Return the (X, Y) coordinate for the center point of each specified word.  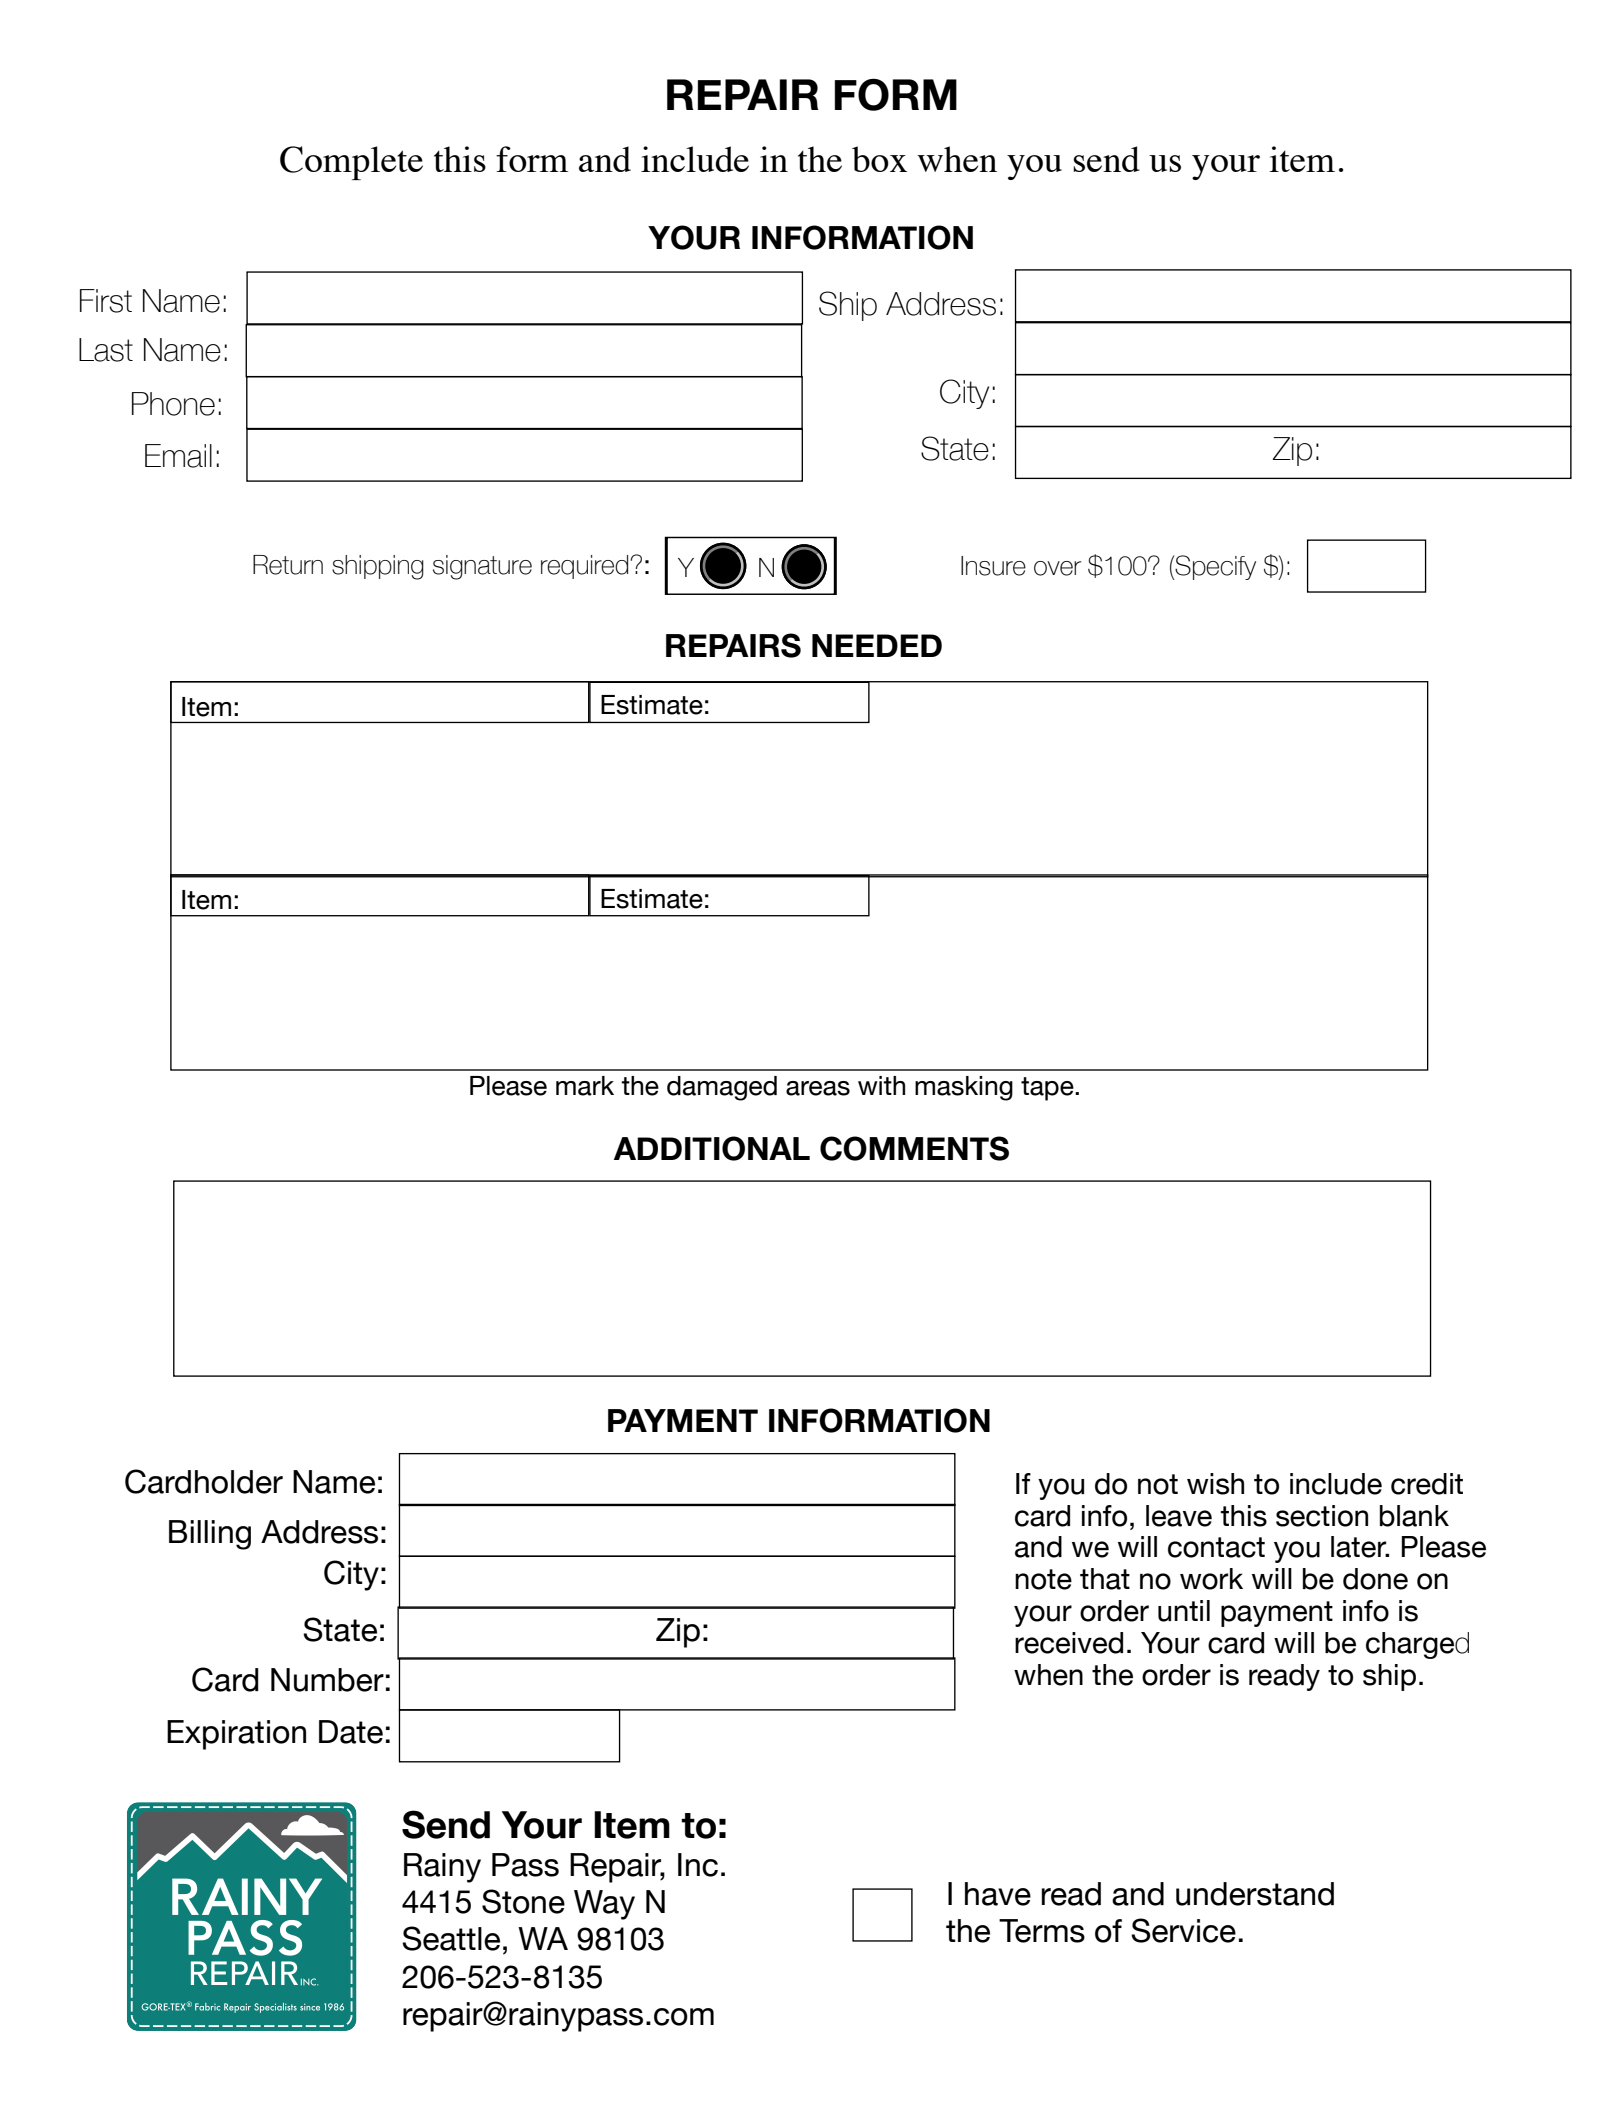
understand (1255, 1894)
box (879, 159)
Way (604, 1905)
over (1057, 568)
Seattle (451, 1938)
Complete (351, 163)
